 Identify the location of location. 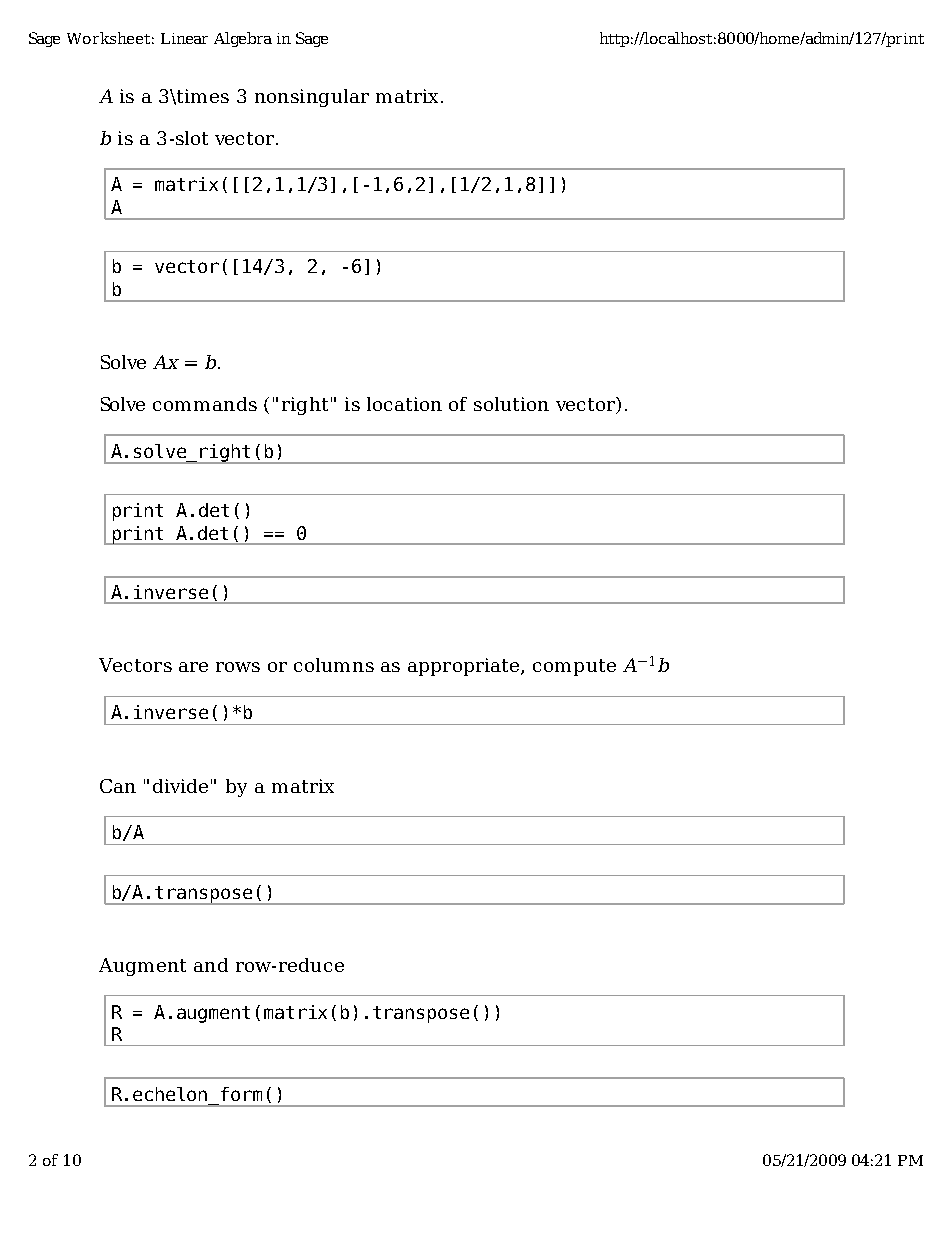
(404, 404).
